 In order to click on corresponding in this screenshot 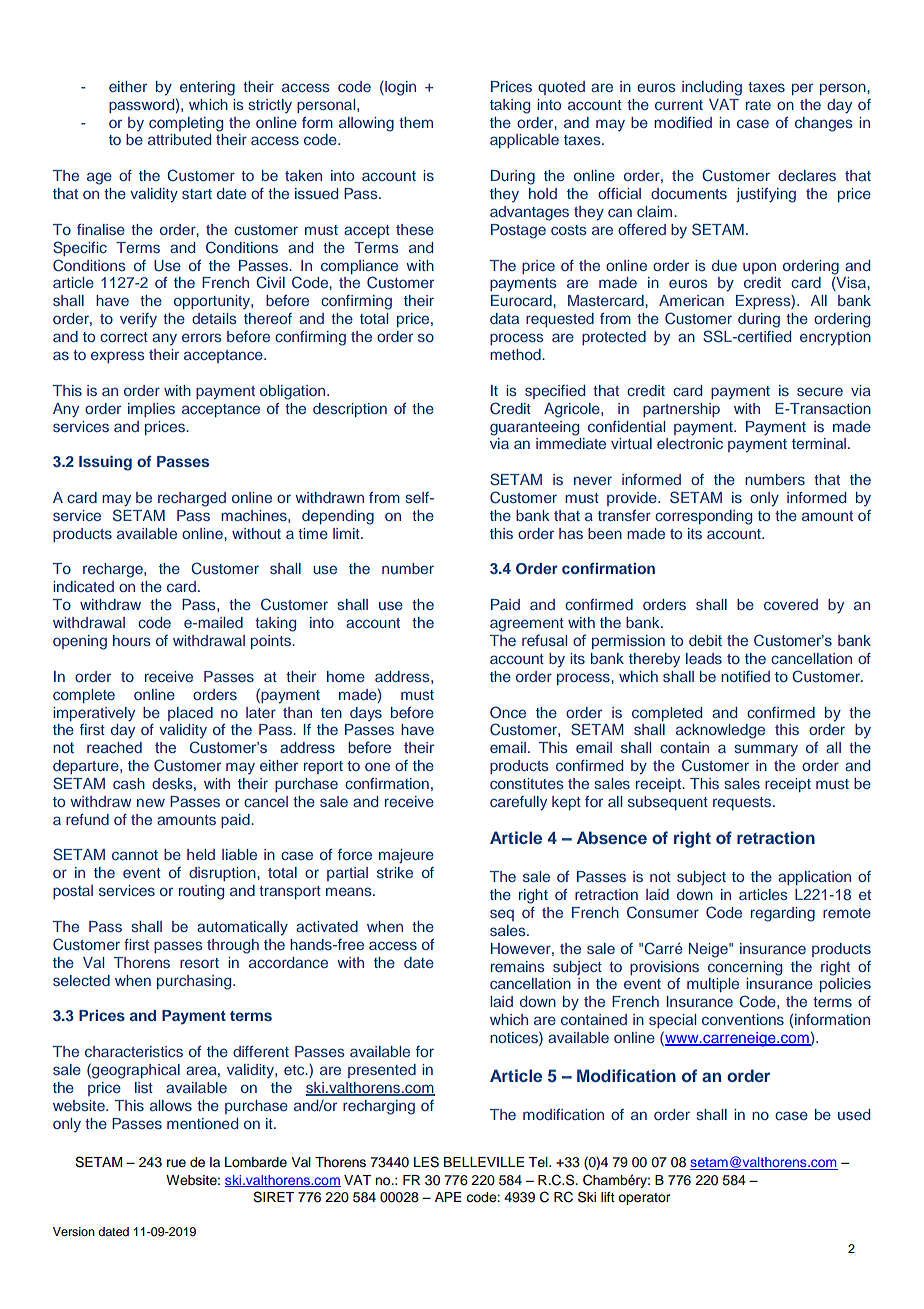, I will do `click(703, 517)`.
